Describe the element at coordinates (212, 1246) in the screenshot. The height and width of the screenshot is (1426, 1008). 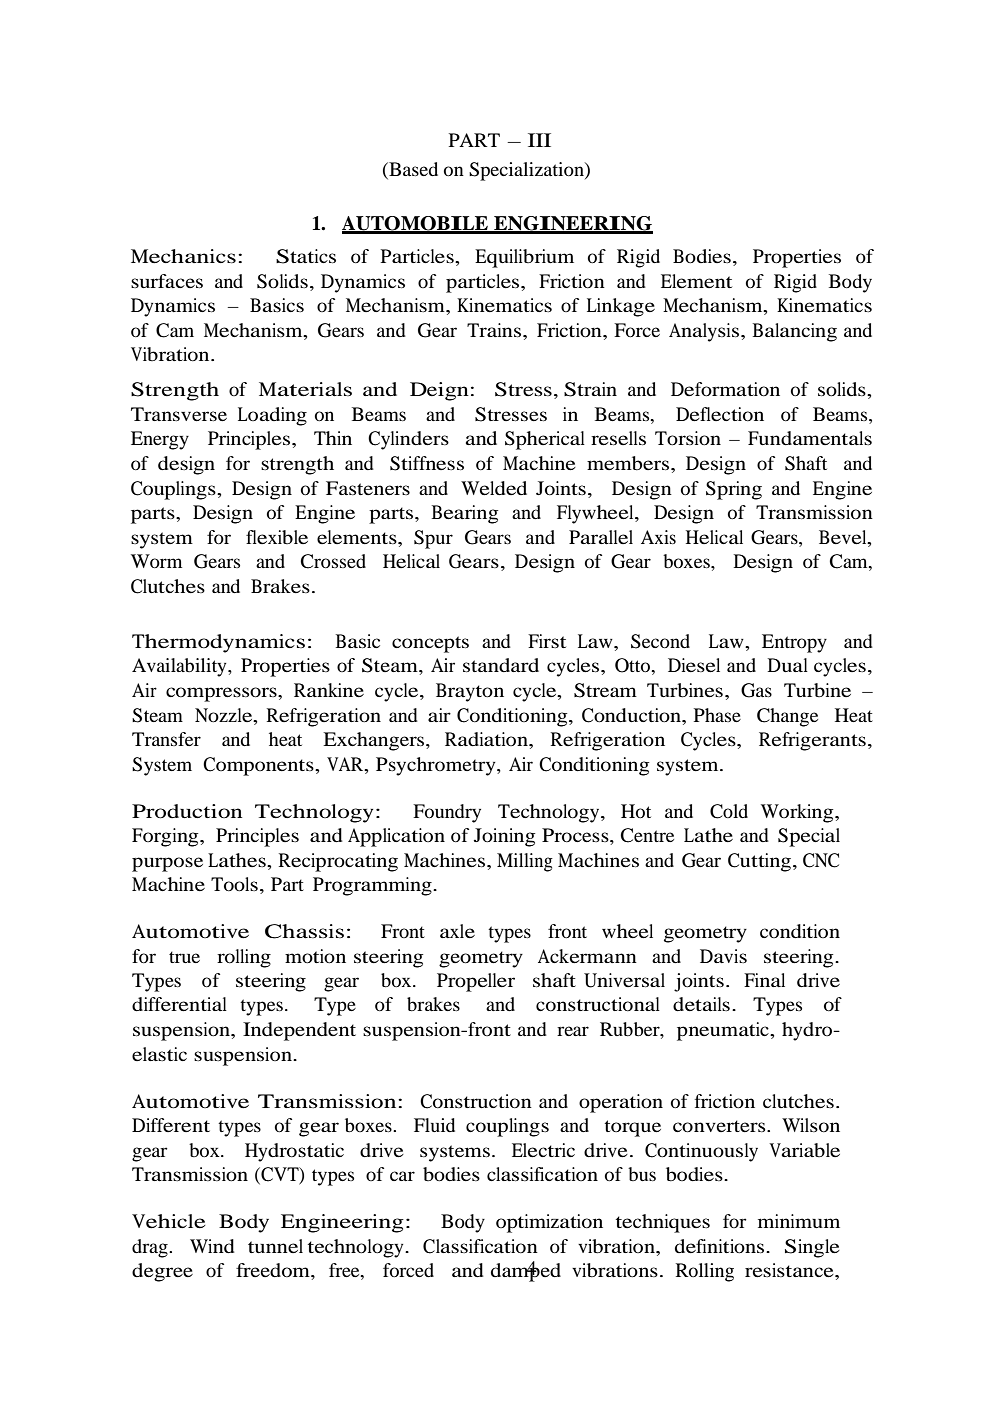
I see `Wind` at that location.
